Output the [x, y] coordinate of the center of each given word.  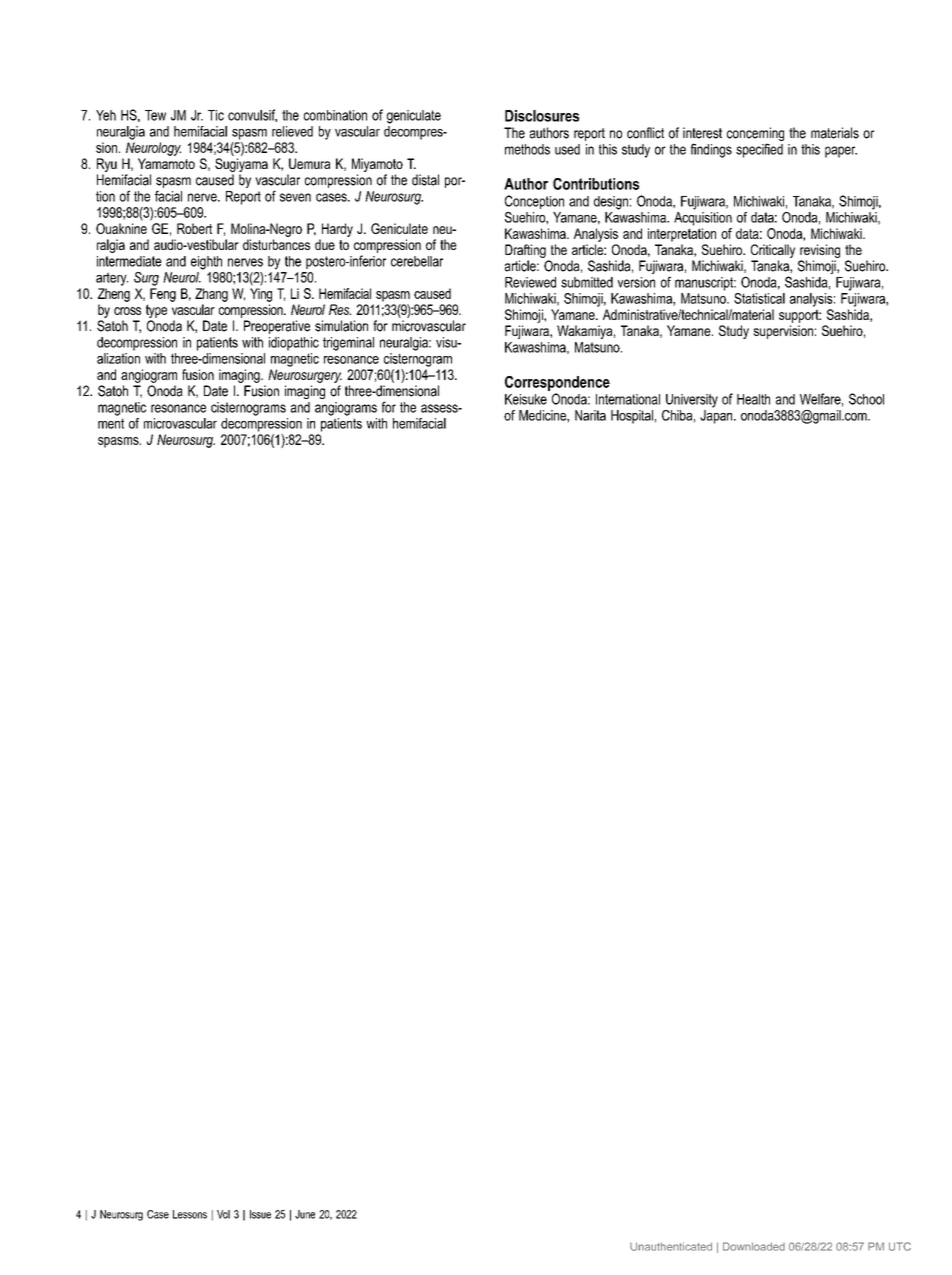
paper [841, 152]
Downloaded [754, 1246]
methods [527, 149]
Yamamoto [166, 163]
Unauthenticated [671, 1246]
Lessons [190, 1214]
